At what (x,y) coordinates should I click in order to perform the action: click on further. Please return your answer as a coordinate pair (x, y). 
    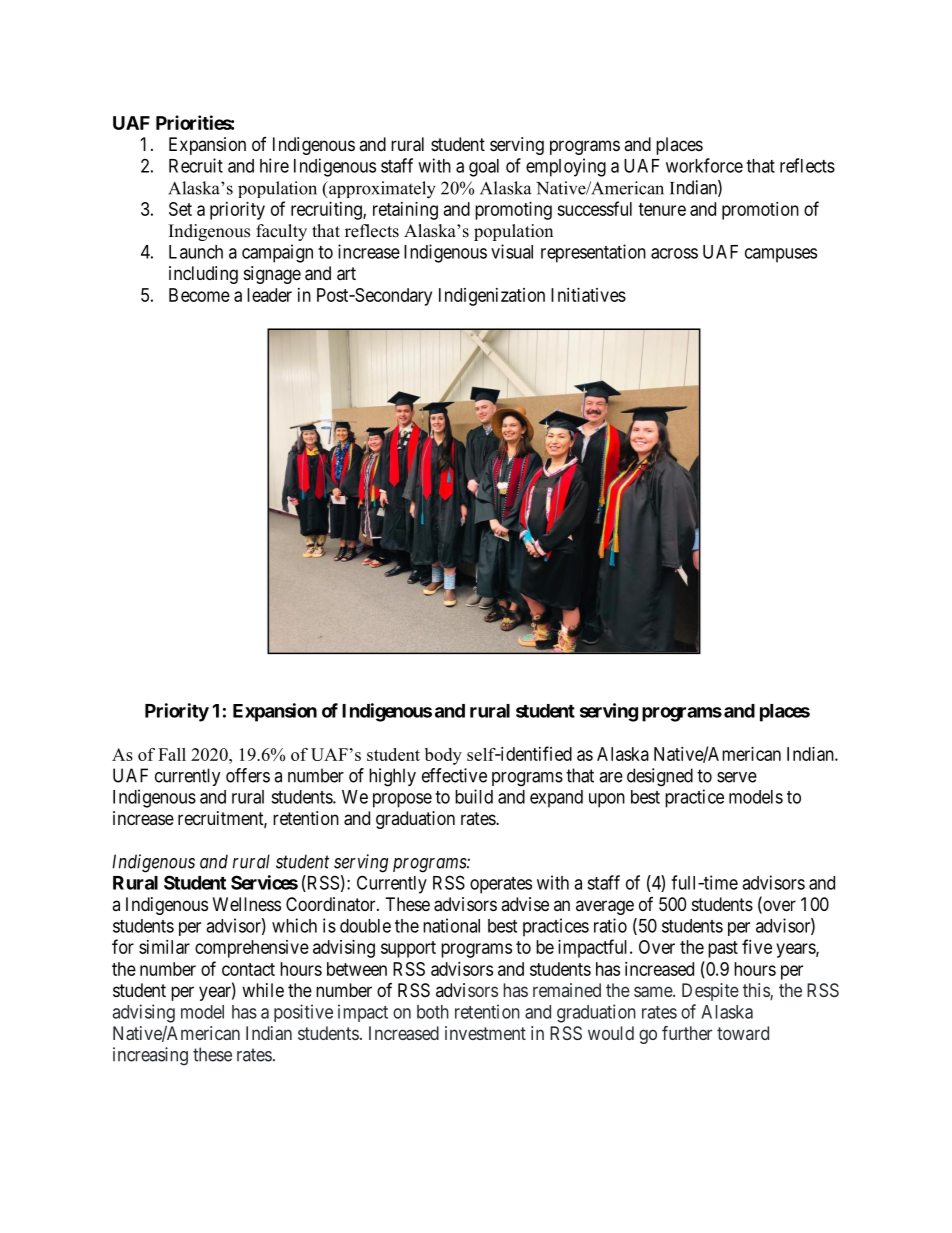
    Looking at the image, I should click on (687, 1033).
